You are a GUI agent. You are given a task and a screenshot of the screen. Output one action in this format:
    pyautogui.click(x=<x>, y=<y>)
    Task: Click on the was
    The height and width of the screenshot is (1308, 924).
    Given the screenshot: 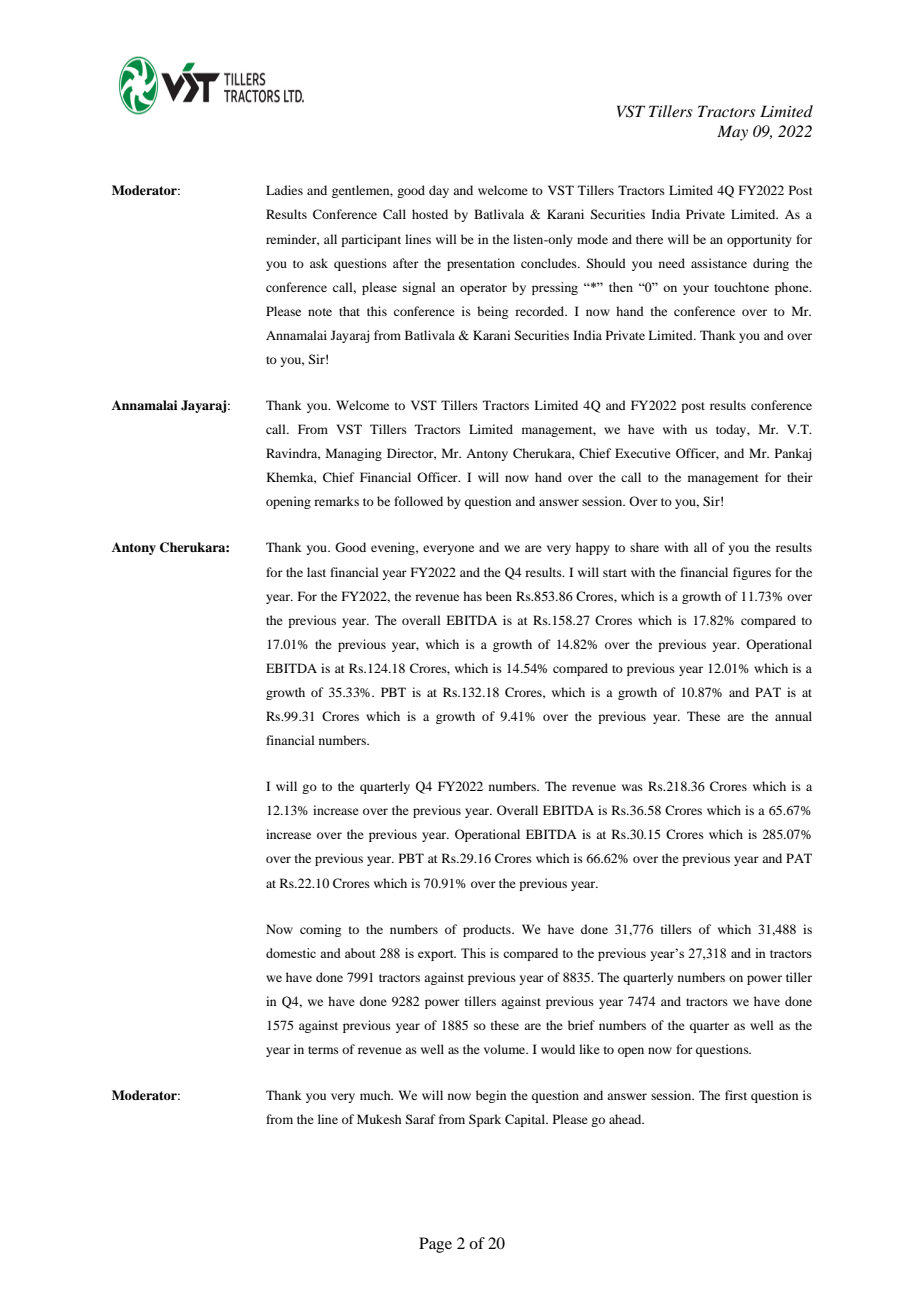 What is the action you would take?
    pyautogui.click(x=632, y=787)
